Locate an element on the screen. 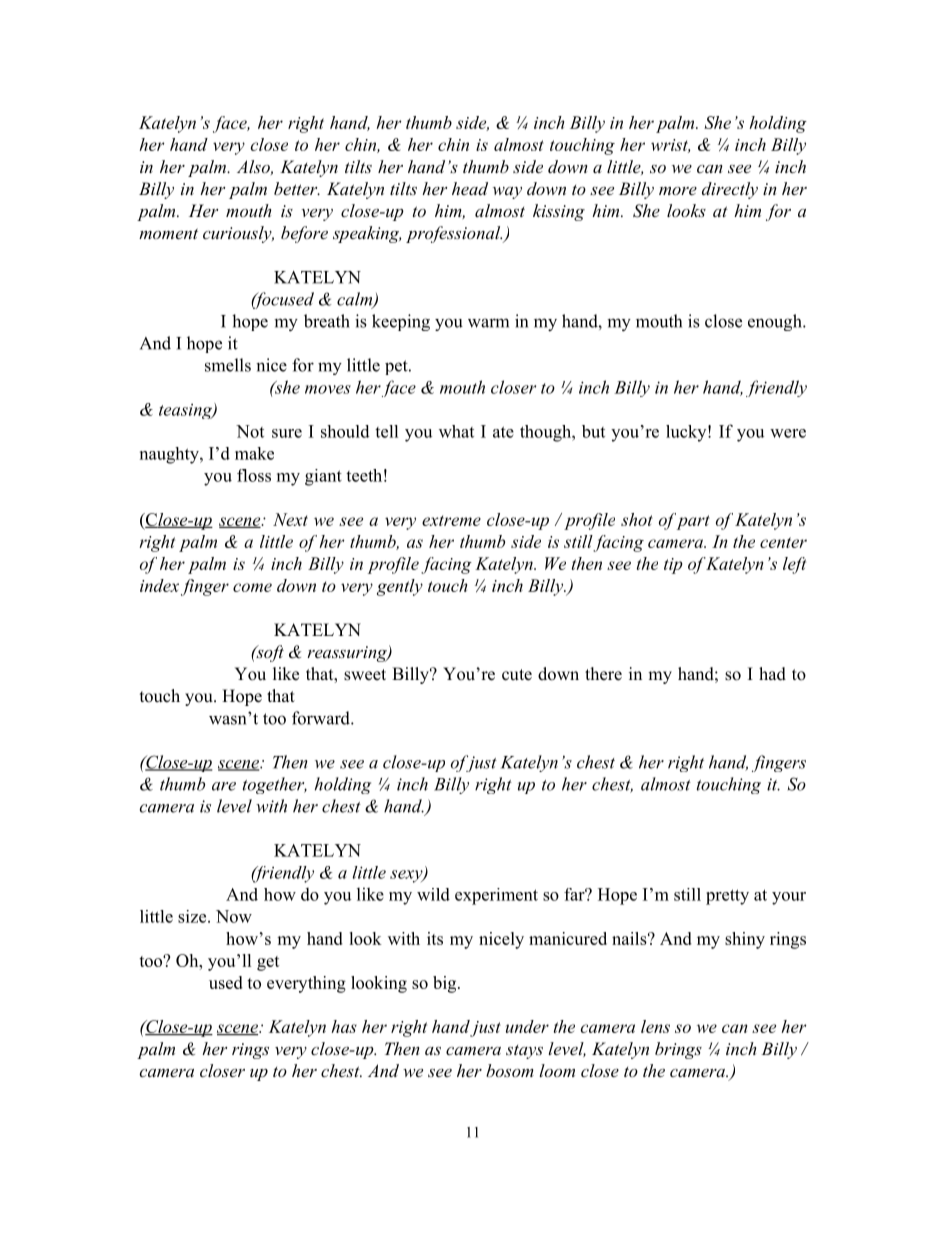  part is located at coordinates (693, 522).
